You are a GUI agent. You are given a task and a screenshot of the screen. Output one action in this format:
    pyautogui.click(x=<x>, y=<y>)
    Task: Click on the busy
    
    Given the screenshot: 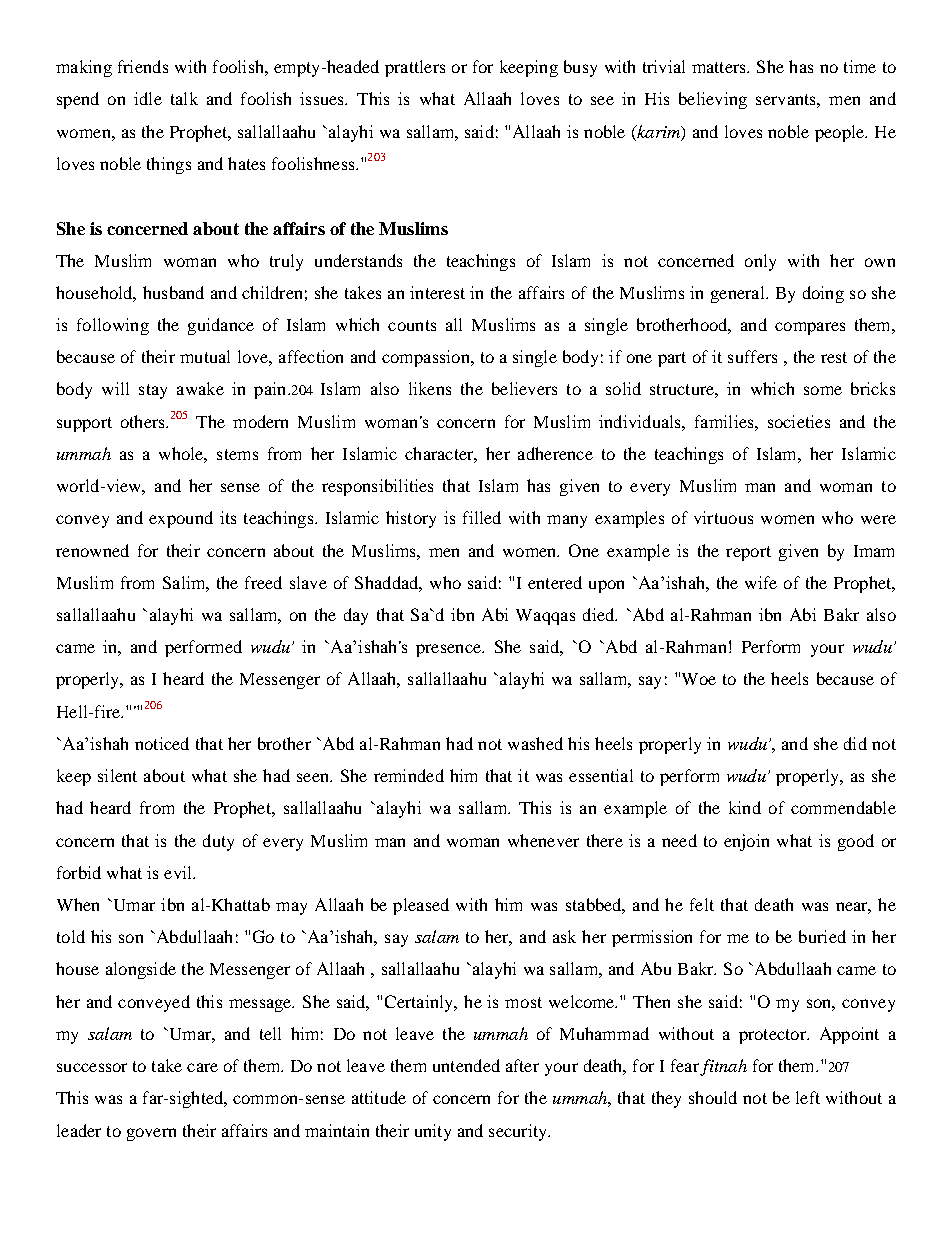 What is the action you would take?
    pyautogui.click(x=580, y=68)
